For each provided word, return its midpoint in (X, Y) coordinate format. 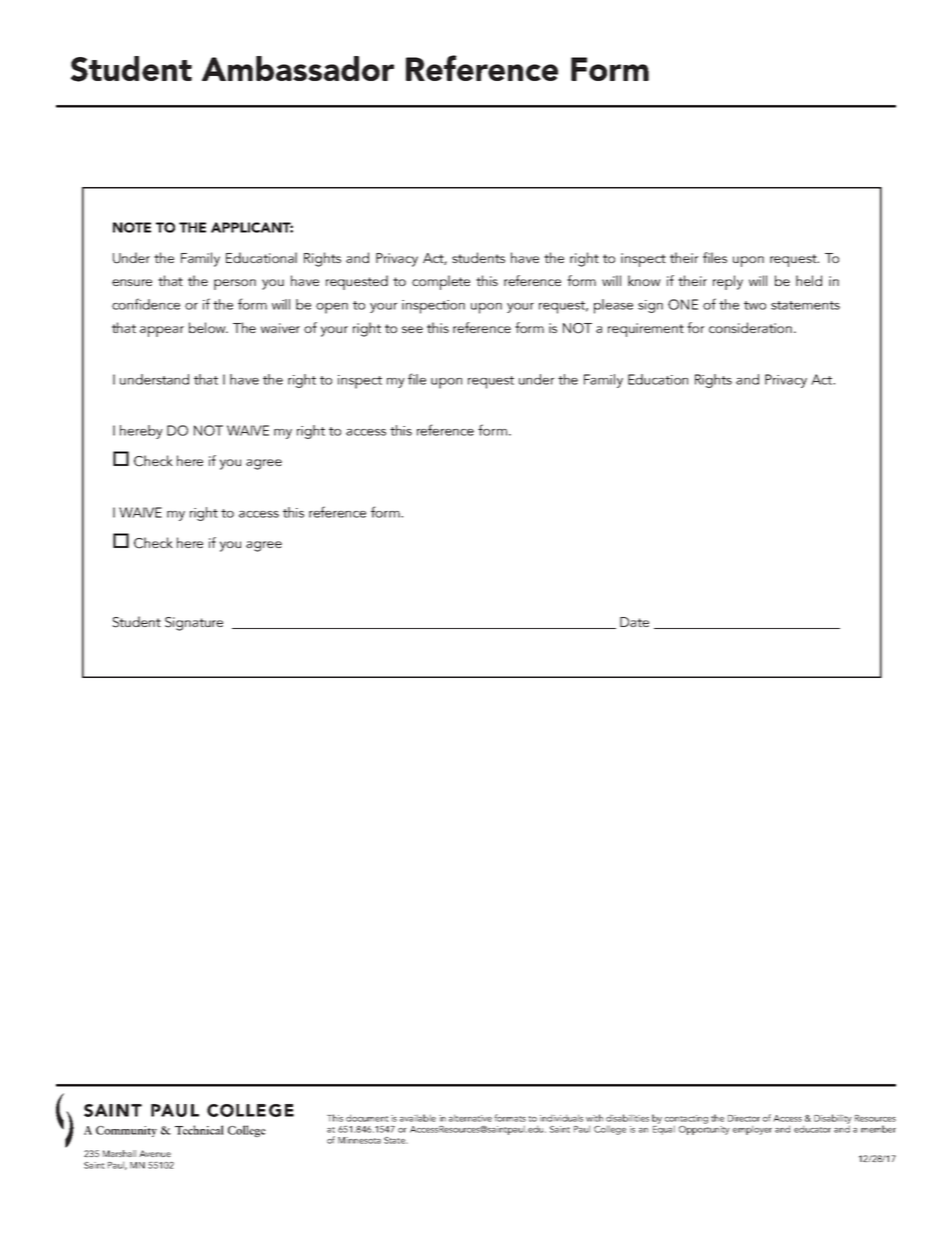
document (367, 1118)
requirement (646, 330)
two (755, 305)
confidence (146, 304)
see (412, 329)
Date (634, 622)
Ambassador (298, 68)
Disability (833, 1120)
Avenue (155, 1153)
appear (162, 331)
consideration (752, 327)
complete (441, 282)
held (809, 280)
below (208, 327)
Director (744, 1118)
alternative (470, 1118)
